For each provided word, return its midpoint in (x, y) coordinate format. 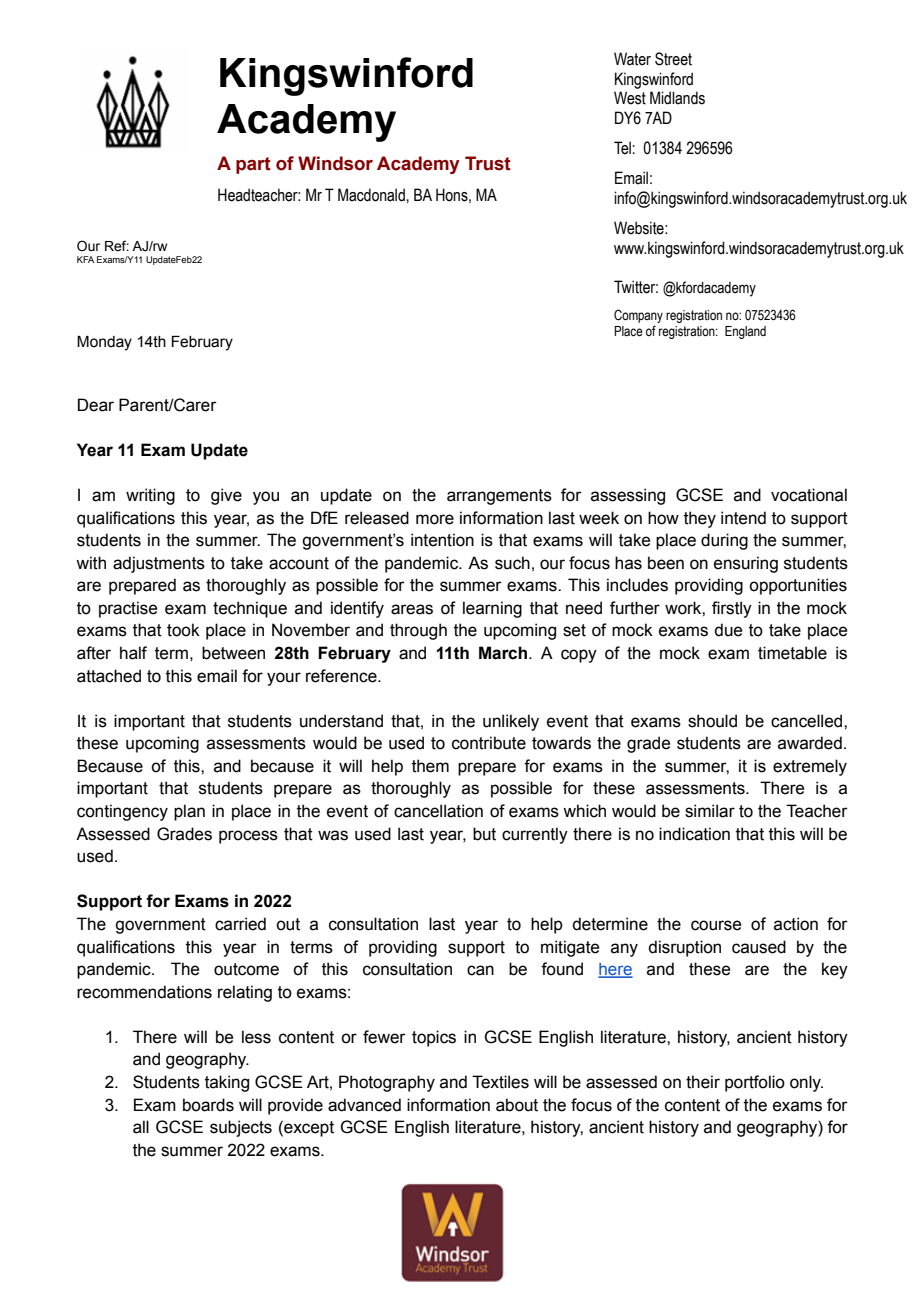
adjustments (159, 564)
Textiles (500, 1082)
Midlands (677, 98)
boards (208, 1105)
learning (492, 609)
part (253, 165)
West (630, 98)
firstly (732, 609)
